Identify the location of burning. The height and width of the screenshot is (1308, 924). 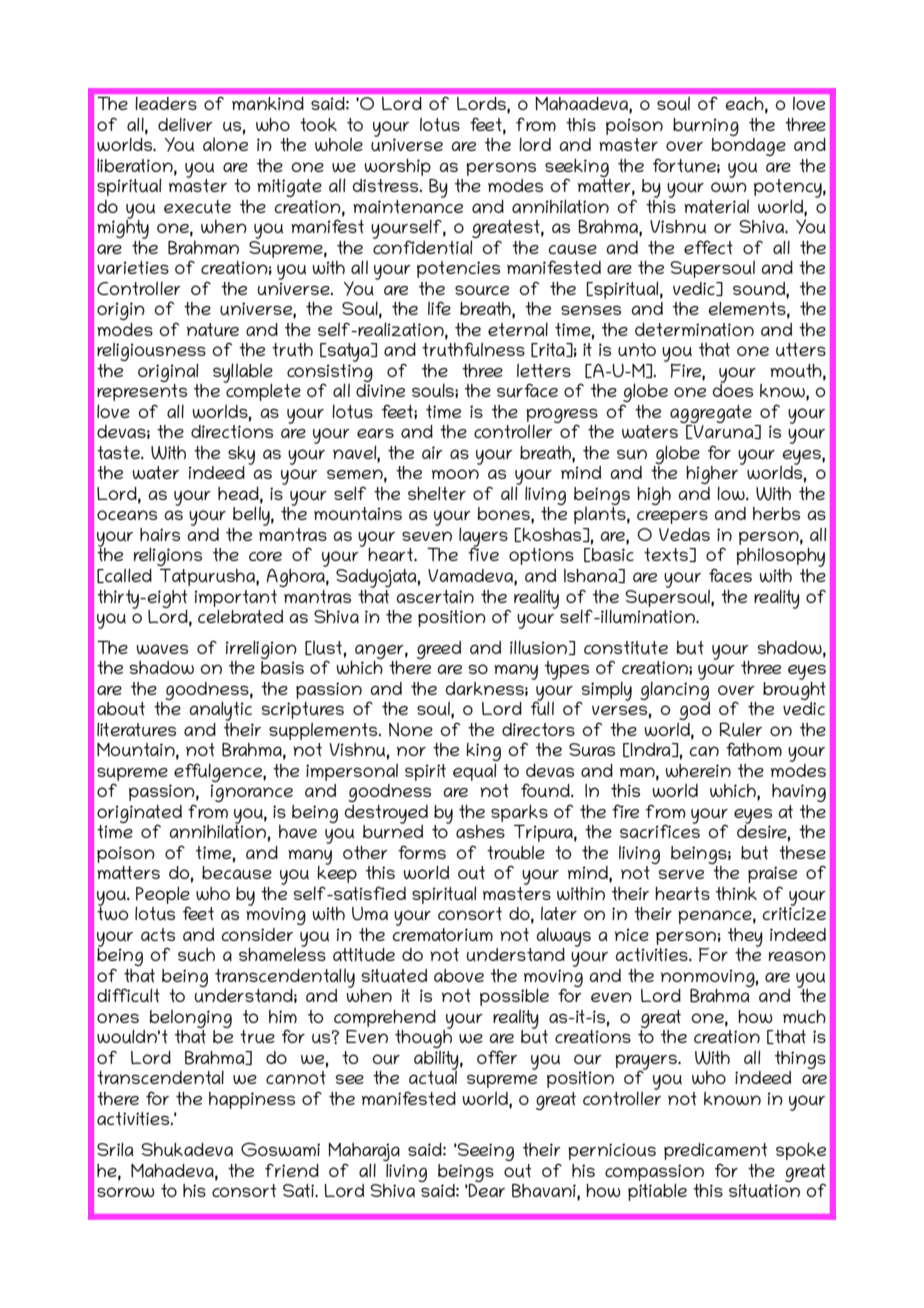
(706, 127).
